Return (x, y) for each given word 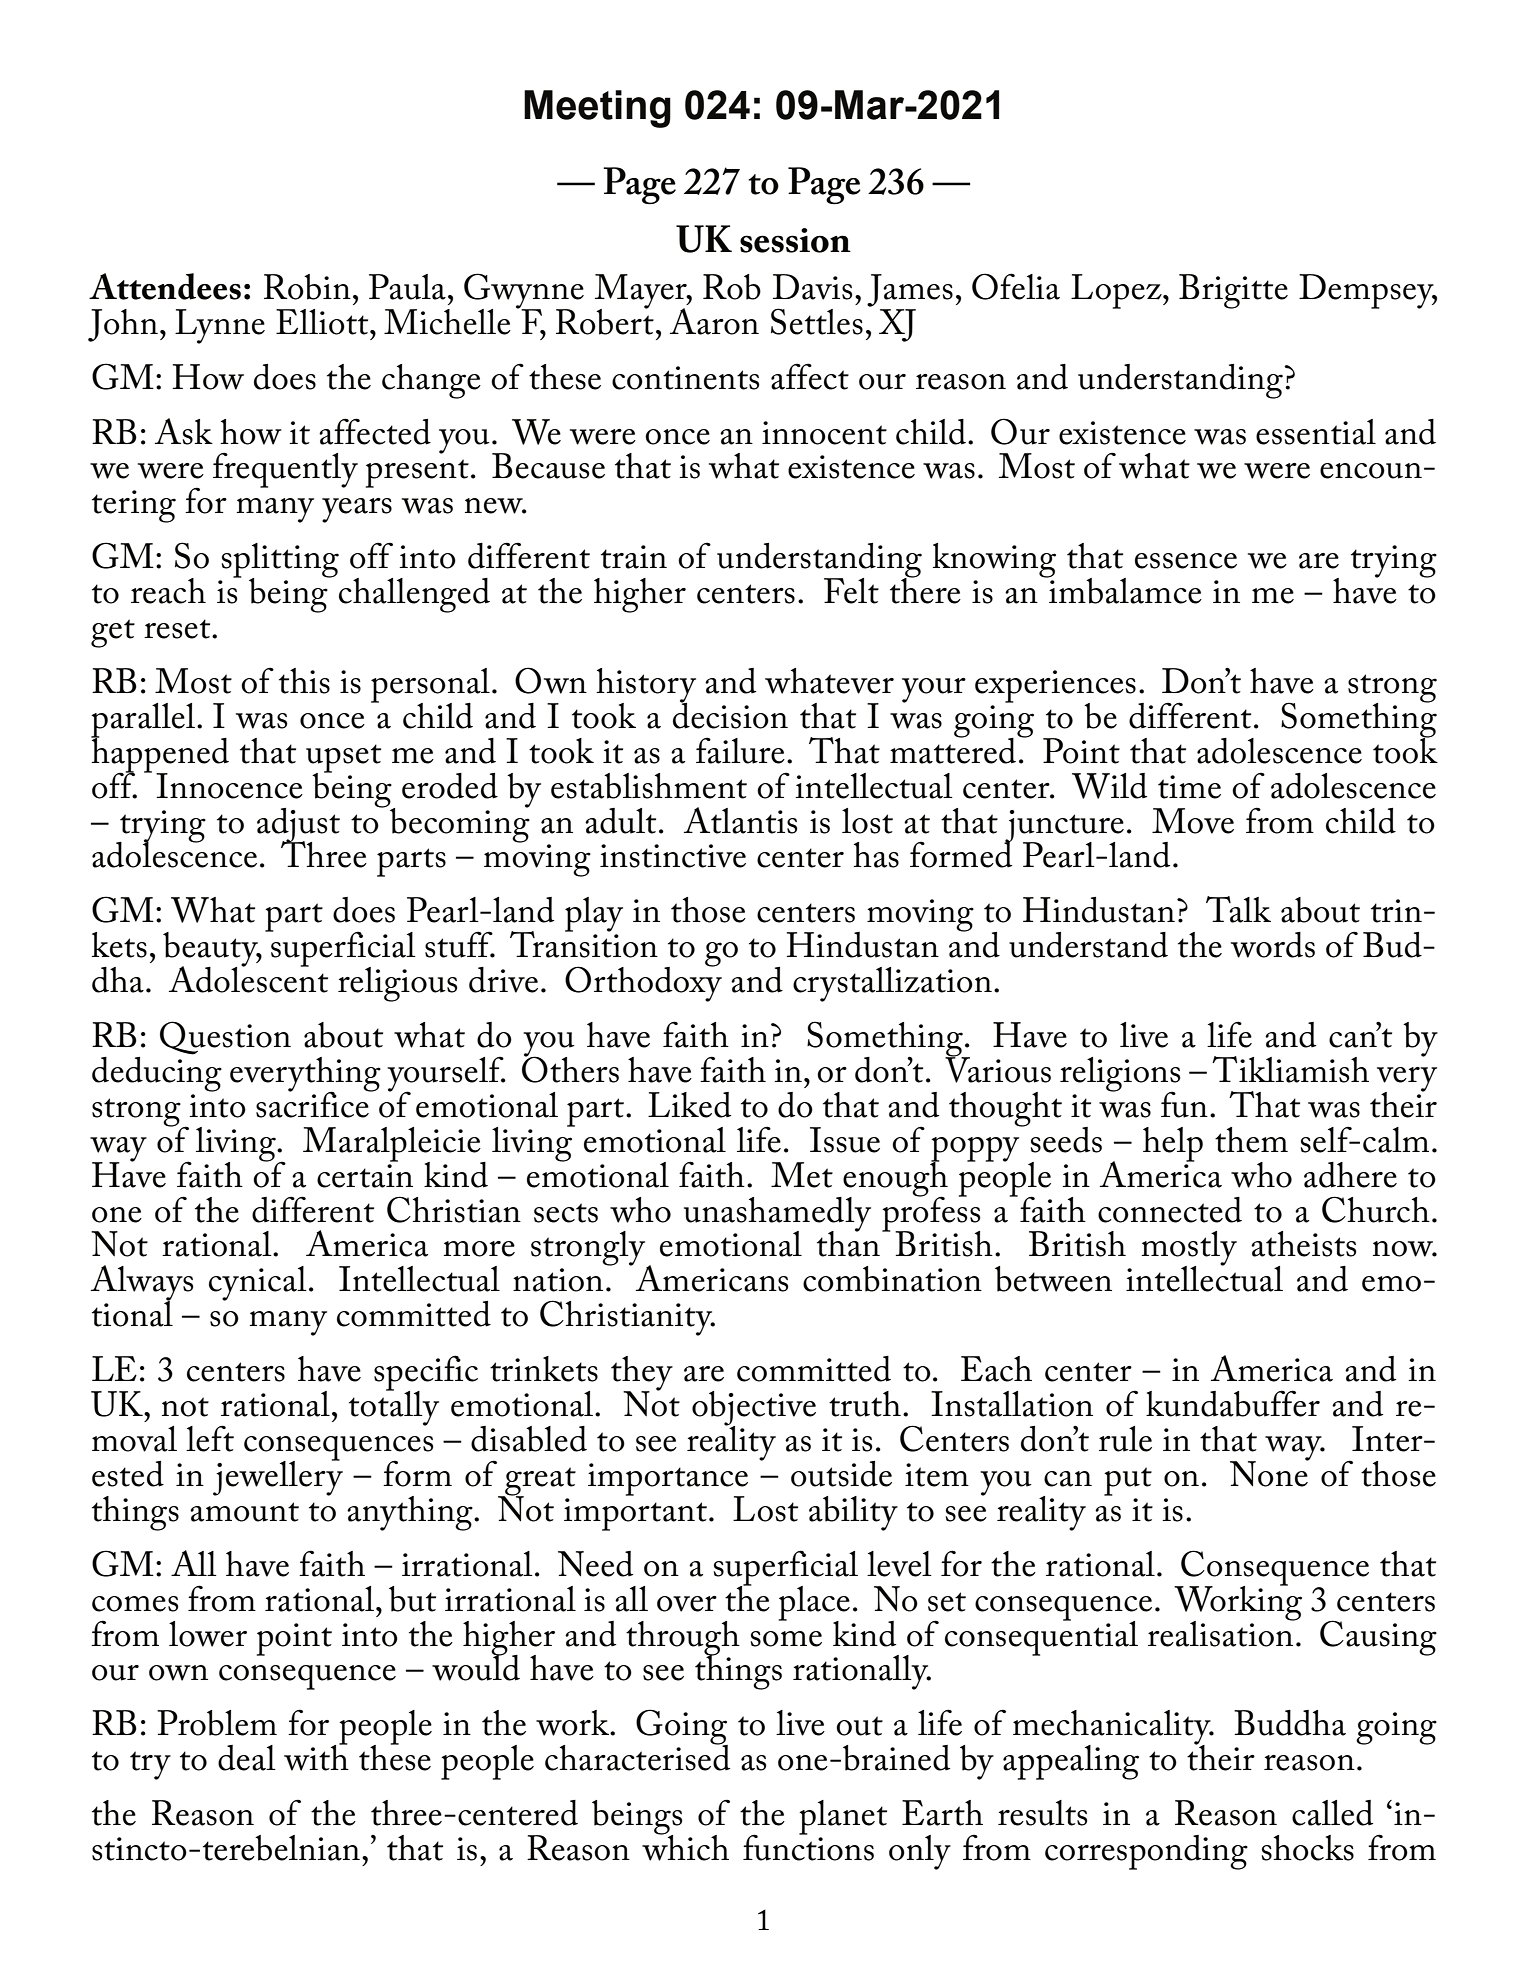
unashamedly (777, 1215)
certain (365, 1176)
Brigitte (1233, 291)
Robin (307, 287)
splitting (280, 561)
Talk (1238, 909)
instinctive (673, 856)
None (1270, 1473)
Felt (851, 591)
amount (244, 1512)
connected (1170, 1210)
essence (1186, 561)
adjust (298, 826)
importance (668, 1480)
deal (247, 1758)
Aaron (714, 321)
